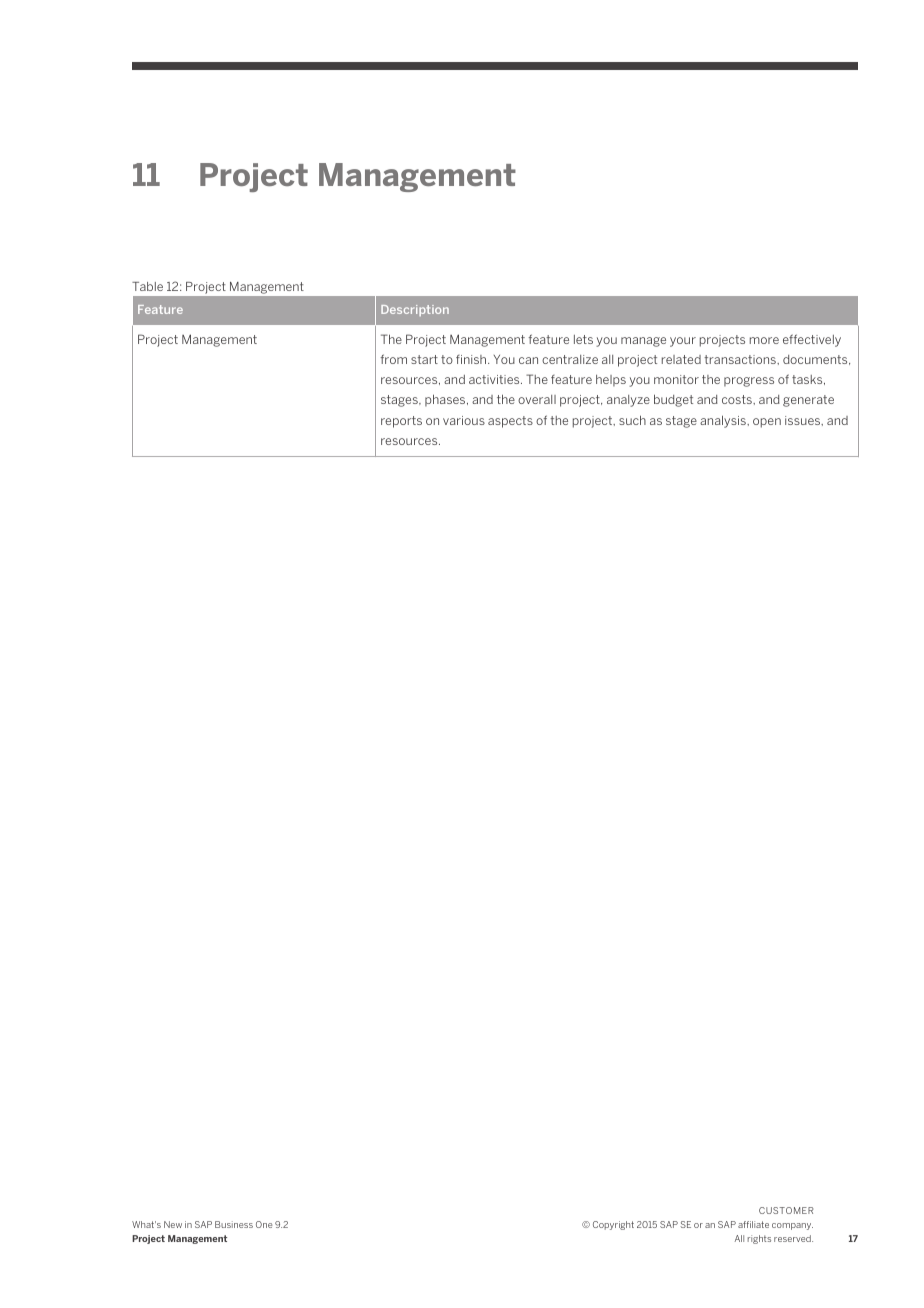 This screenshot has height=1308, width=924. What do you see at coordinates (472, 359) in the screenshot?
I see `finish` at bounding box center [472, 359].
